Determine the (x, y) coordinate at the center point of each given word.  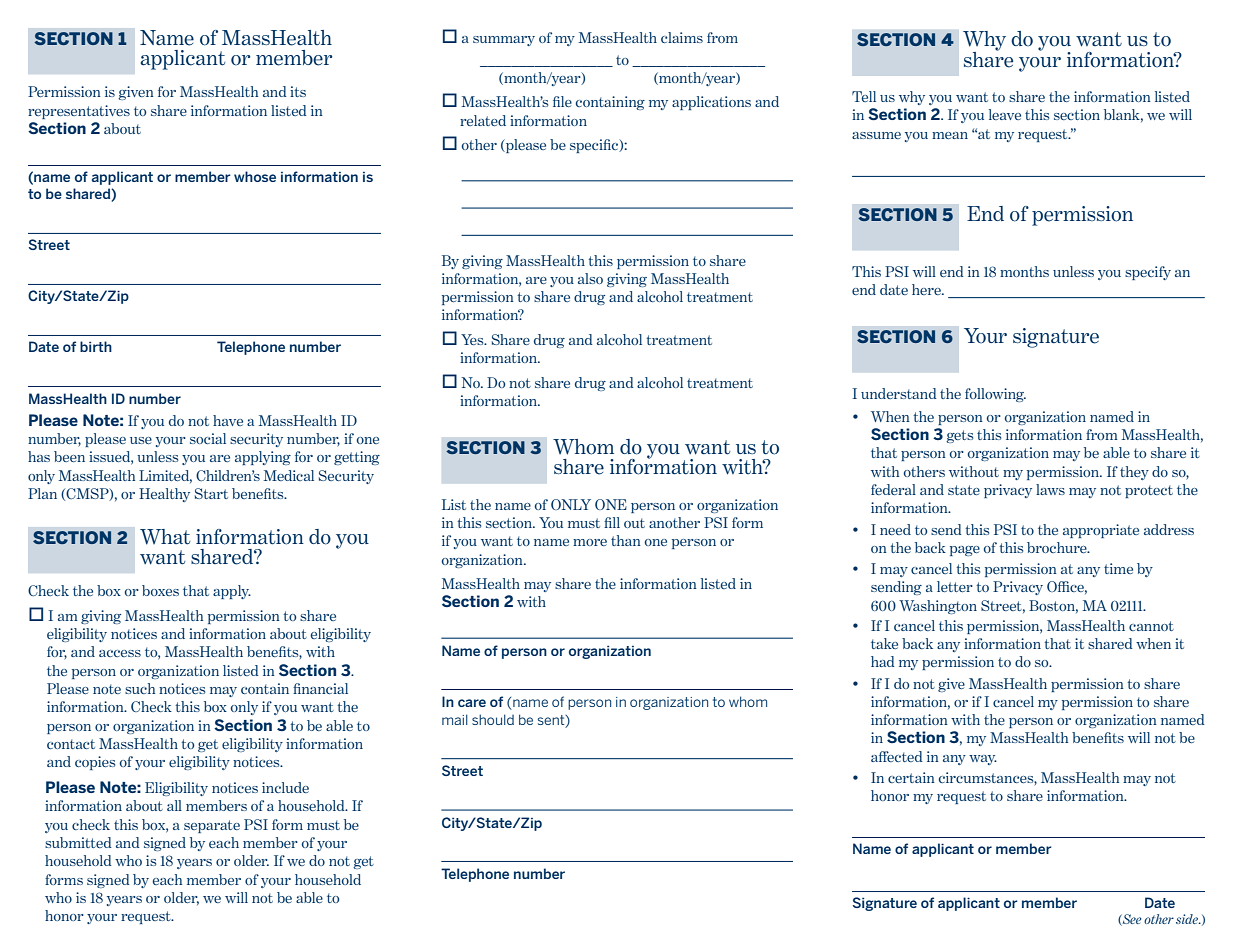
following (995, 395)
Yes (473, 339)
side (1188, 919)
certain (911, 777)
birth (96, 346)
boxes (160, 590)
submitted (78, 842)
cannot (1151, 626)
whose (255, 176)
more (590, 542)
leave (1005, 114)
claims (682, 37)
